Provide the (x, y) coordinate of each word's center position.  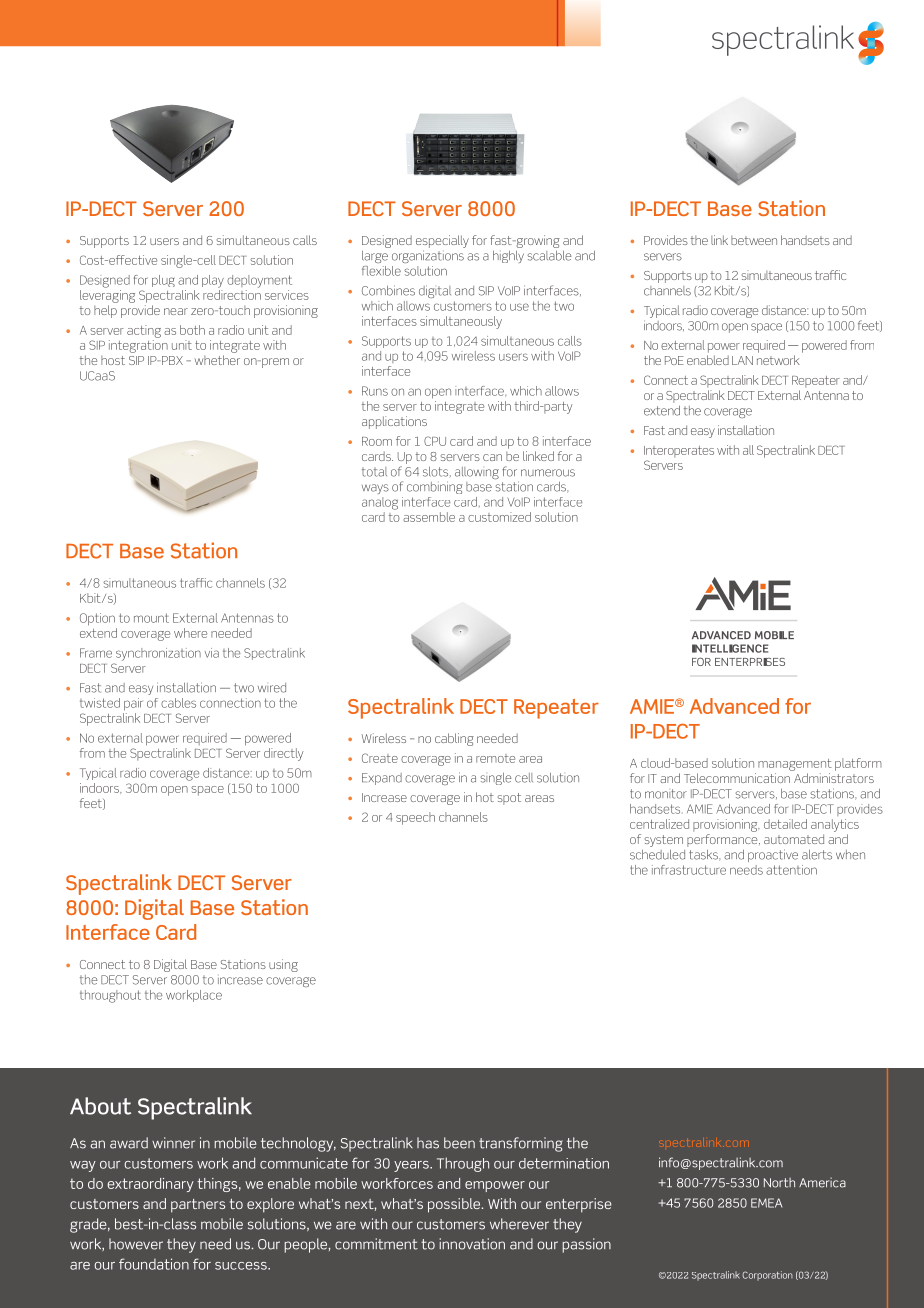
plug (163, 281)
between (754, 240)
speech (415, 818)
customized (499, 517)
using (283, 965)
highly (508, 257)
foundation (154, 1264)
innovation (472, 1244)
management (795, 765)
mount (151, 618)
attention (791, 870)
